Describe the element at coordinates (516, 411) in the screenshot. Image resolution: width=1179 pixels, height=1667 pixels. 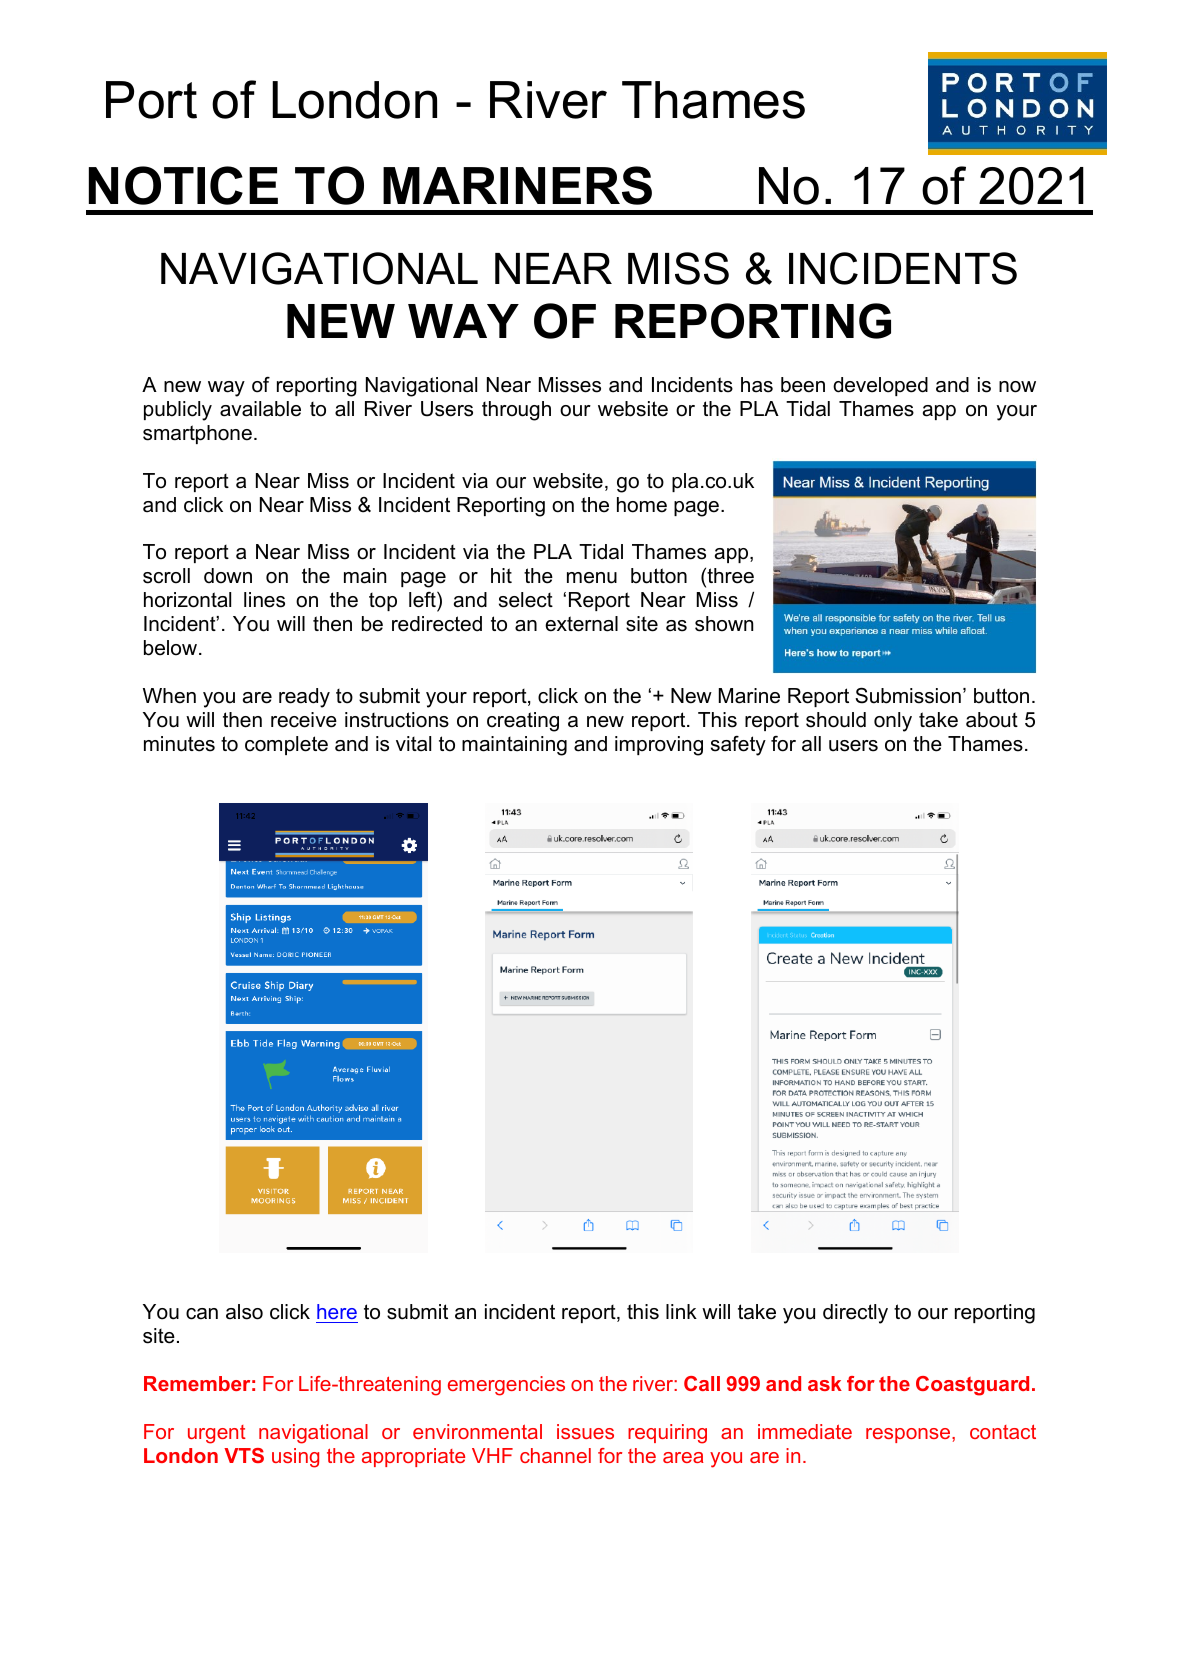
I see `through` at that location.
